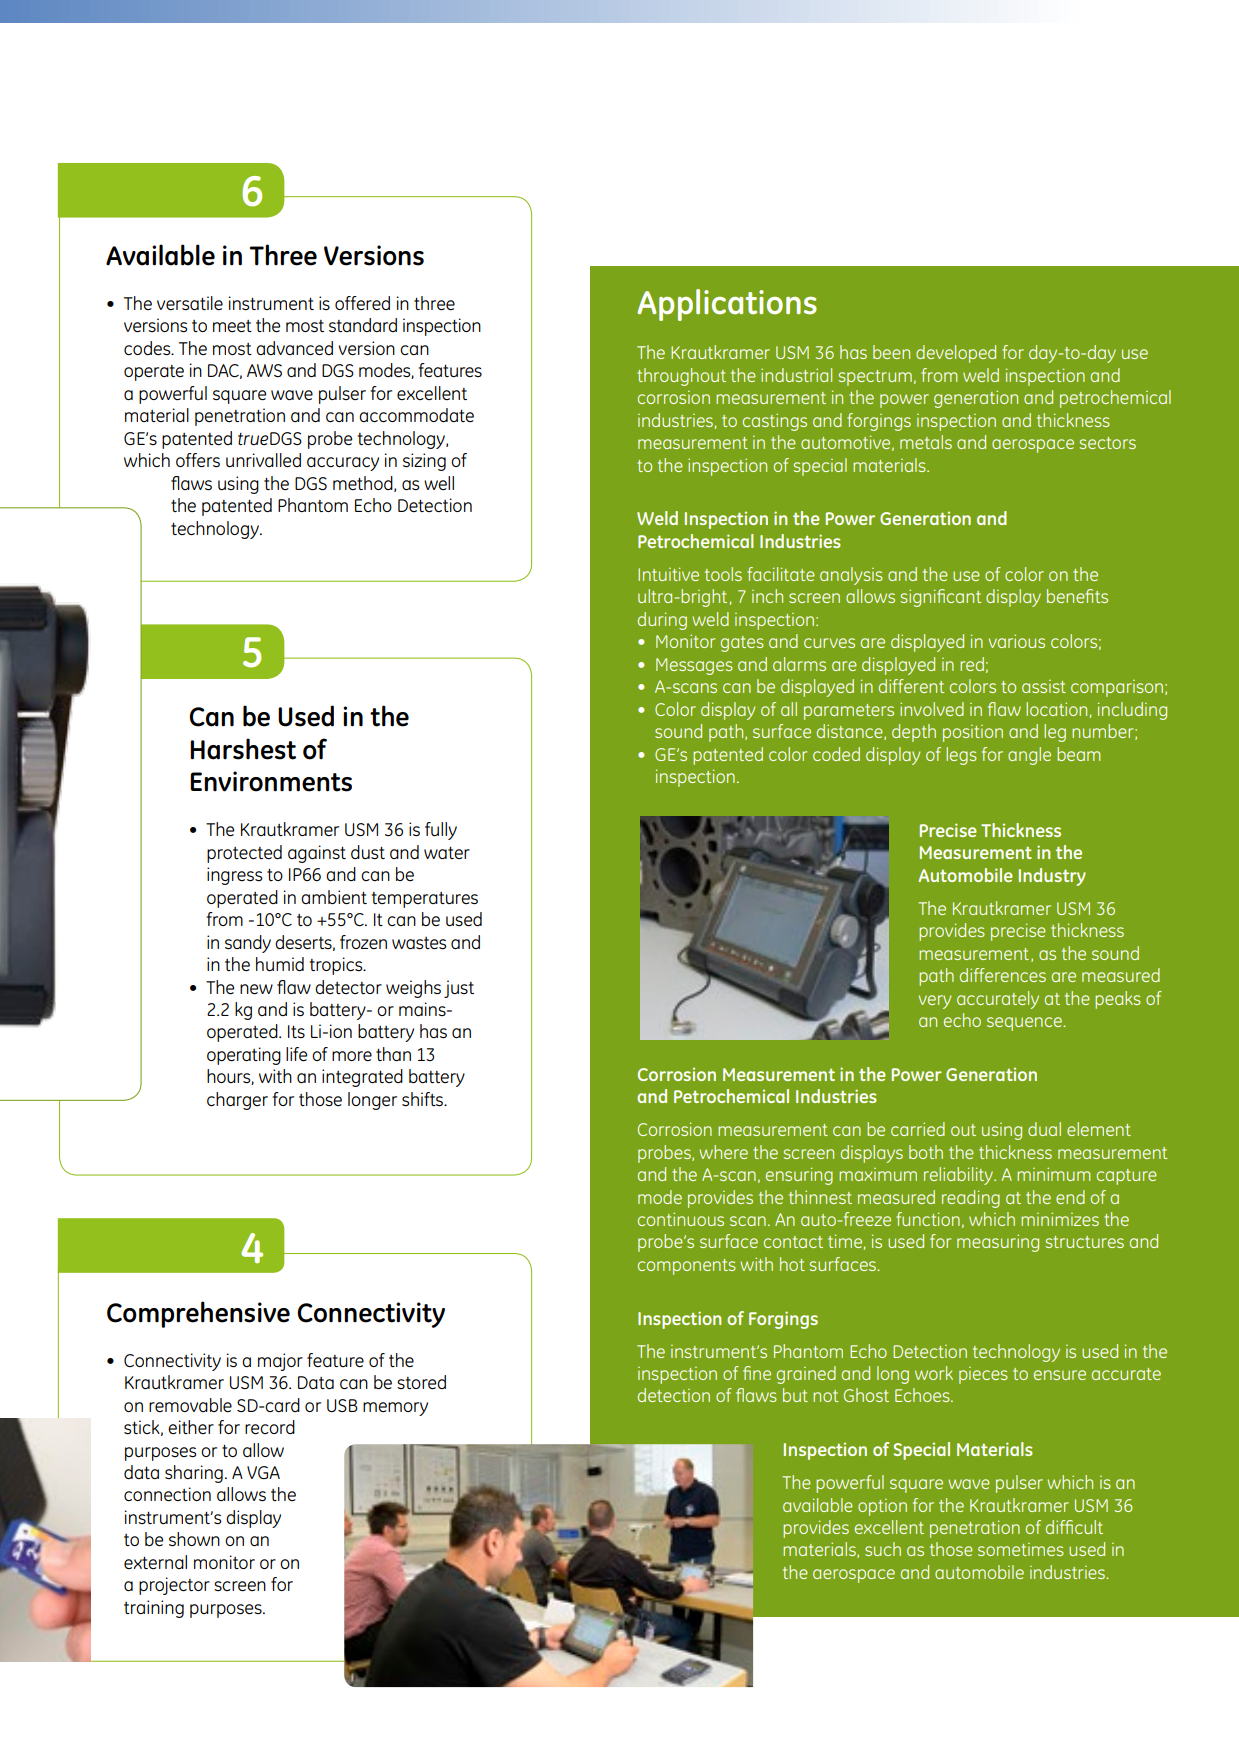  Describe the element at coordinates (459, 989) in the image. I see `just` at that location.
